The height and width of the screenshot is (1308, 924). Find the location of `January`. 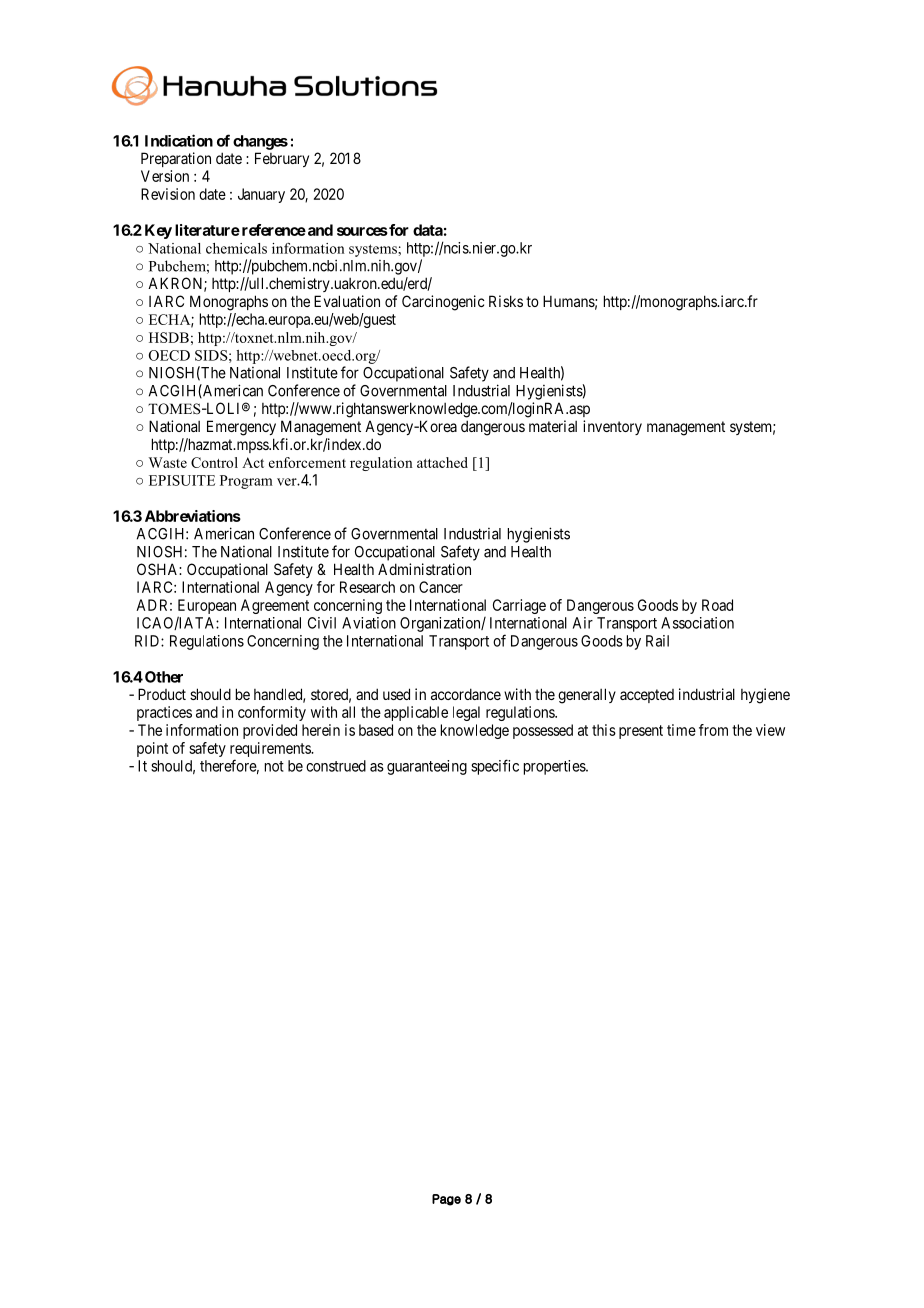

January is located at coordinates (261, 195).
